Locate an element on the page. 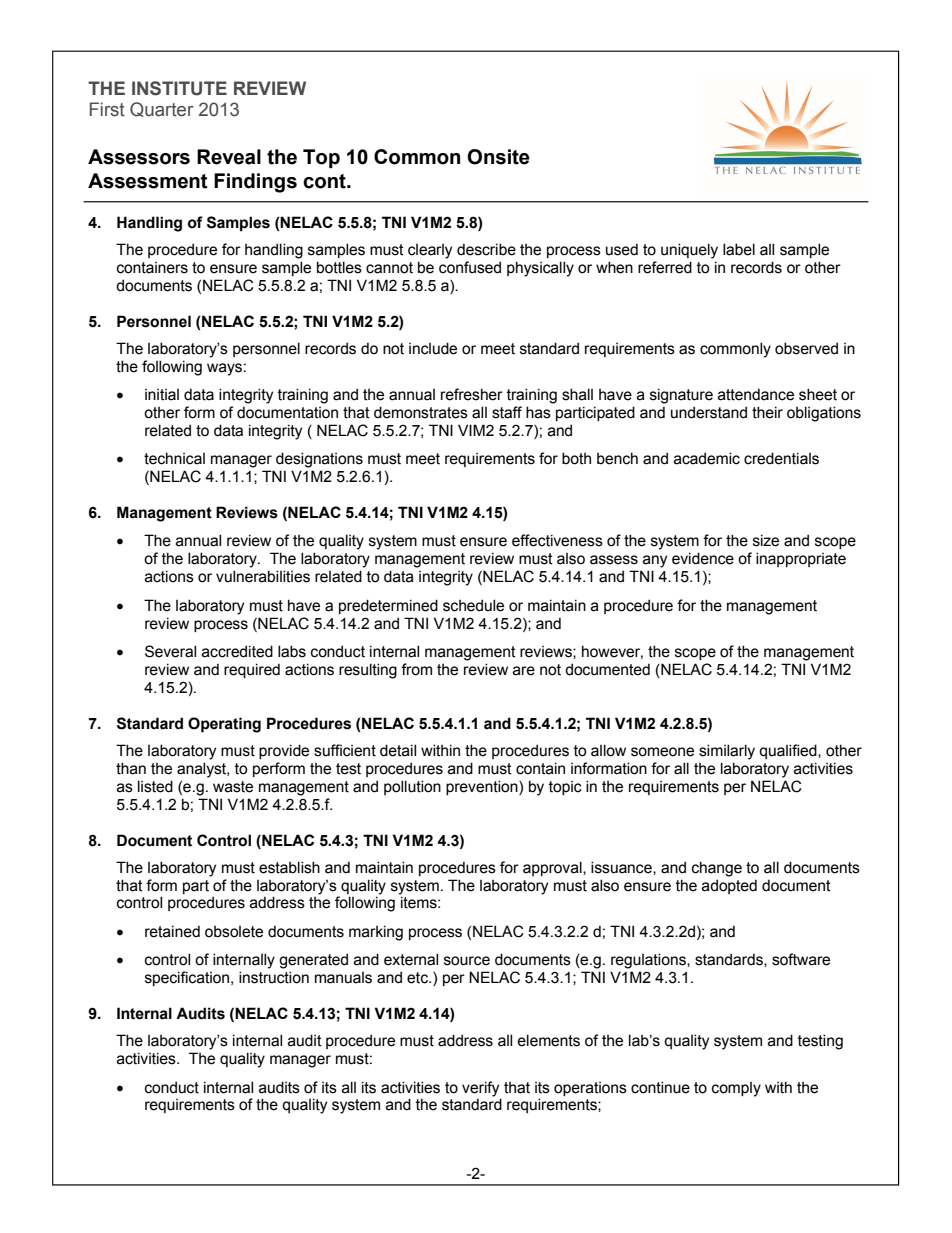 This page has height=1233, width=952. staff is located at coordinates (507, 412).
